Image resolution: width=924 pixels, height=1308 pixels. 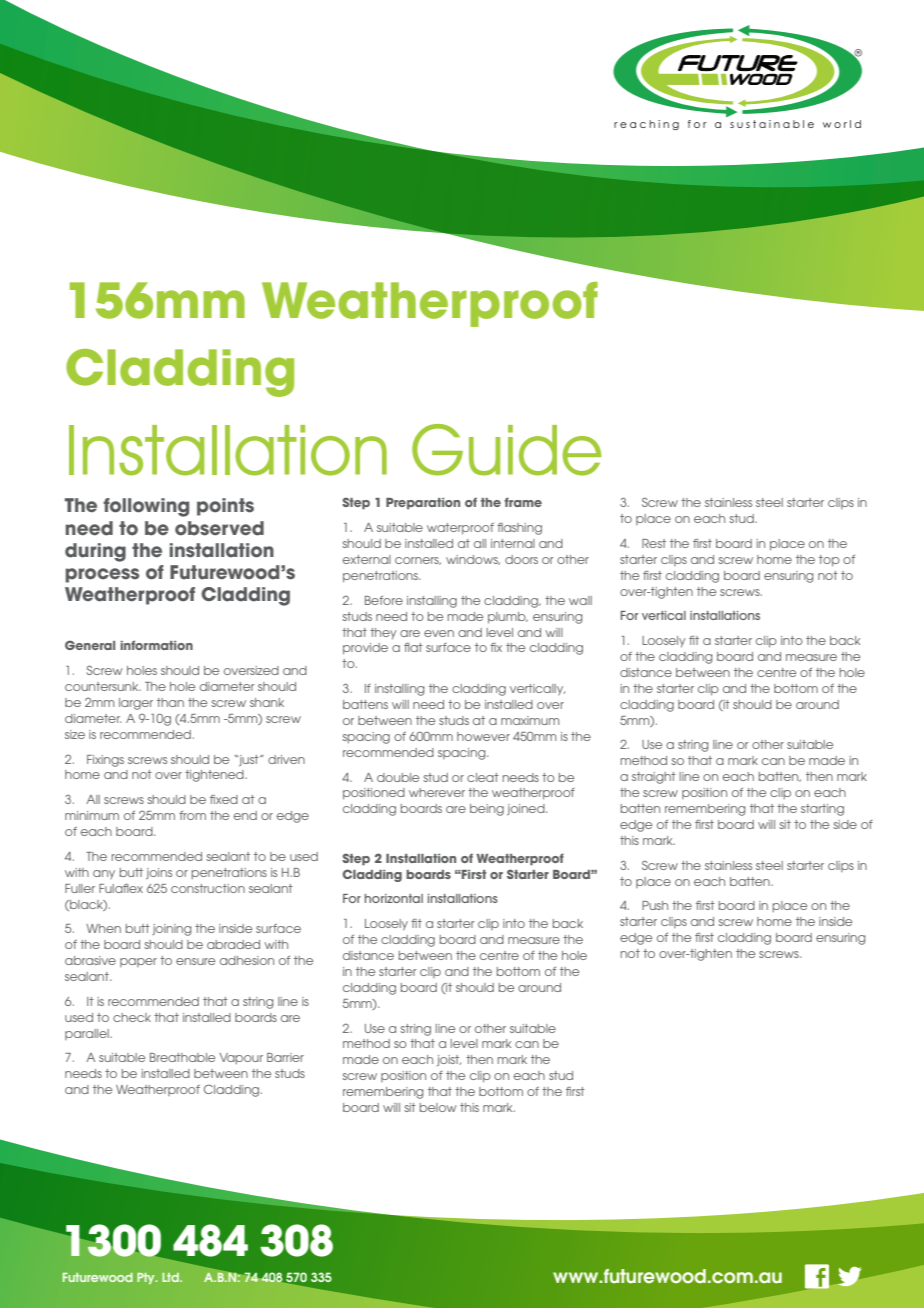 I want to click on Rest, so click(x=654, y=543).
